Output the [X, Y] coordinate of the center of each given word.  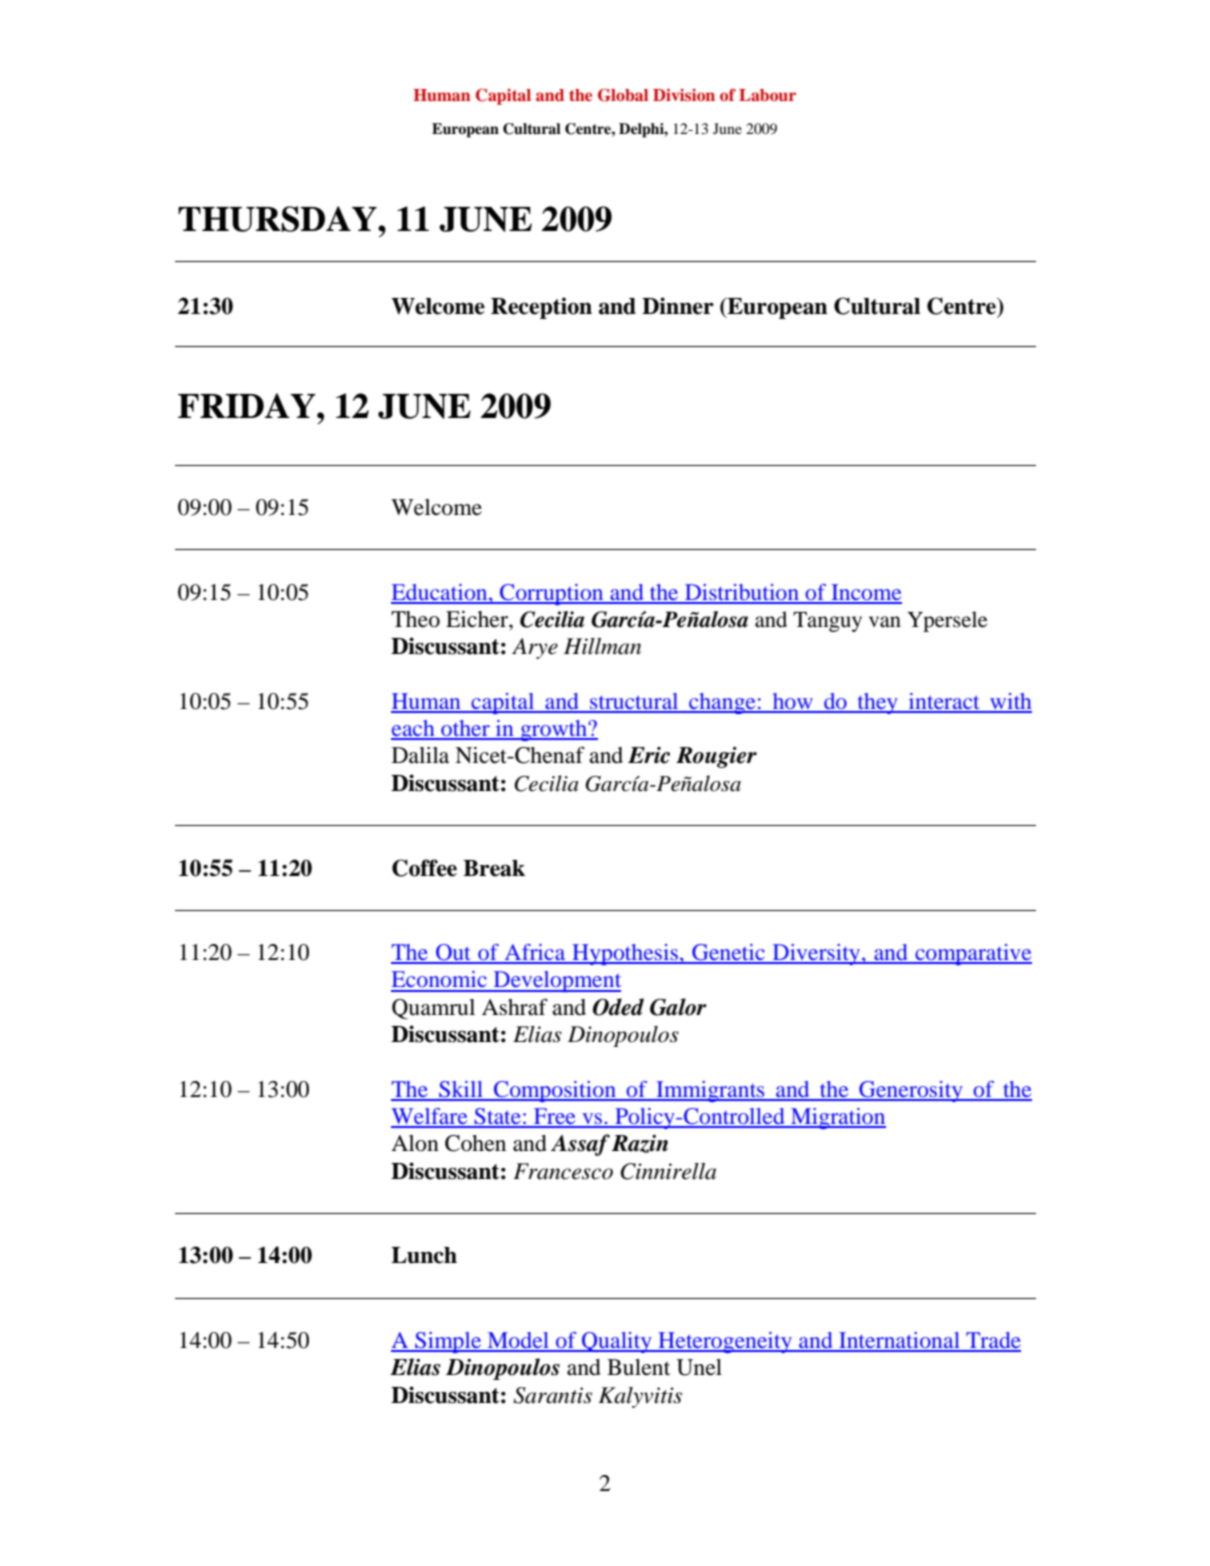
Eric [649, 755]
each [414, 729]
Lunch [424, 1255]
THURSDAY [278, 219]
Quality [617, 1342]
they [877, 703]
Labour [767, 95]
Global [623, 95]
